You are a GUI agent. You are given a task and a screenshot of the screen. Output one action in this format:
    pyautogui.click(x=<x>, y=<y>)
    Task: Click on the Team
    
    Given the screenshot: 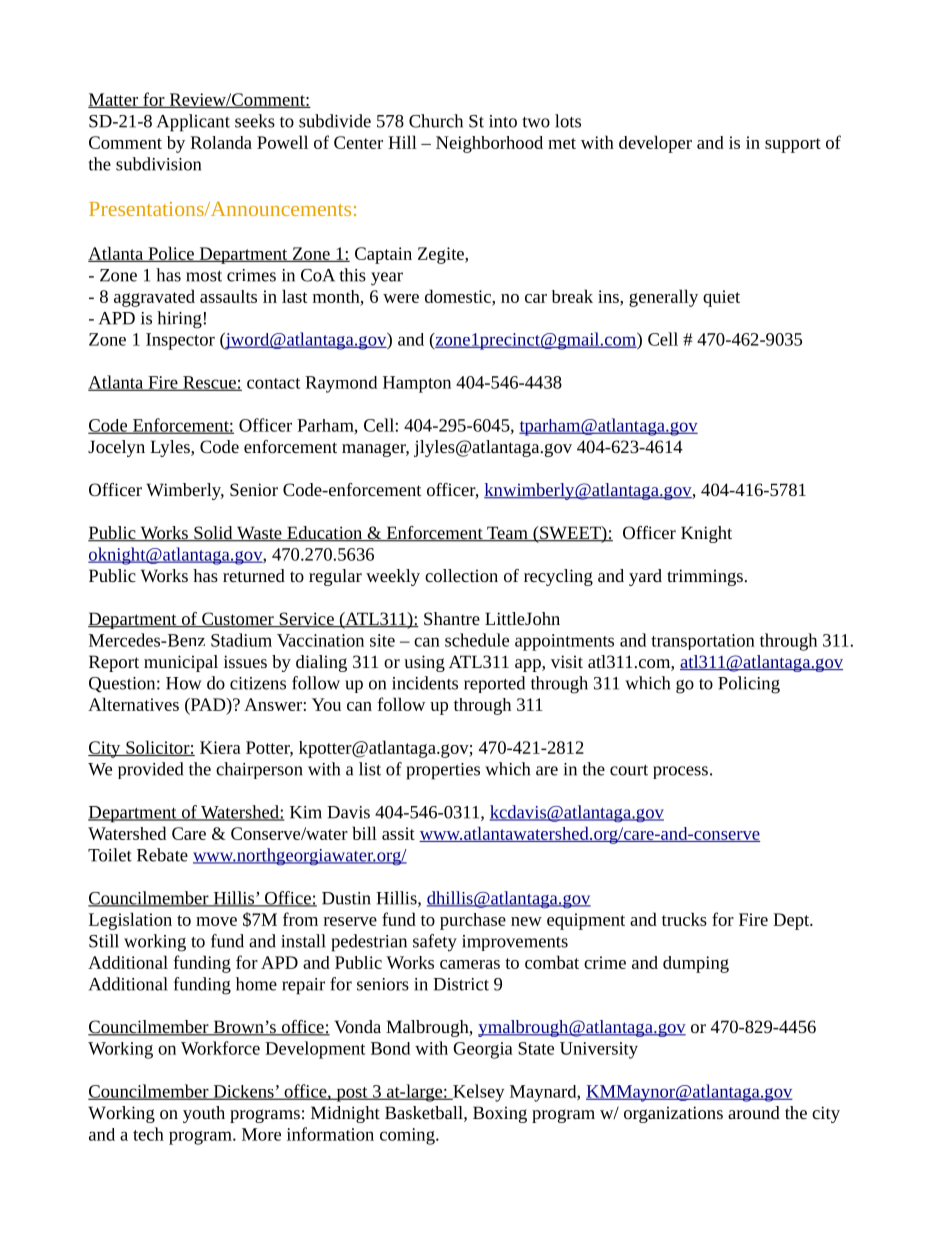 What is the action you would take?
    pyautogui.click(x=507, y=534)
